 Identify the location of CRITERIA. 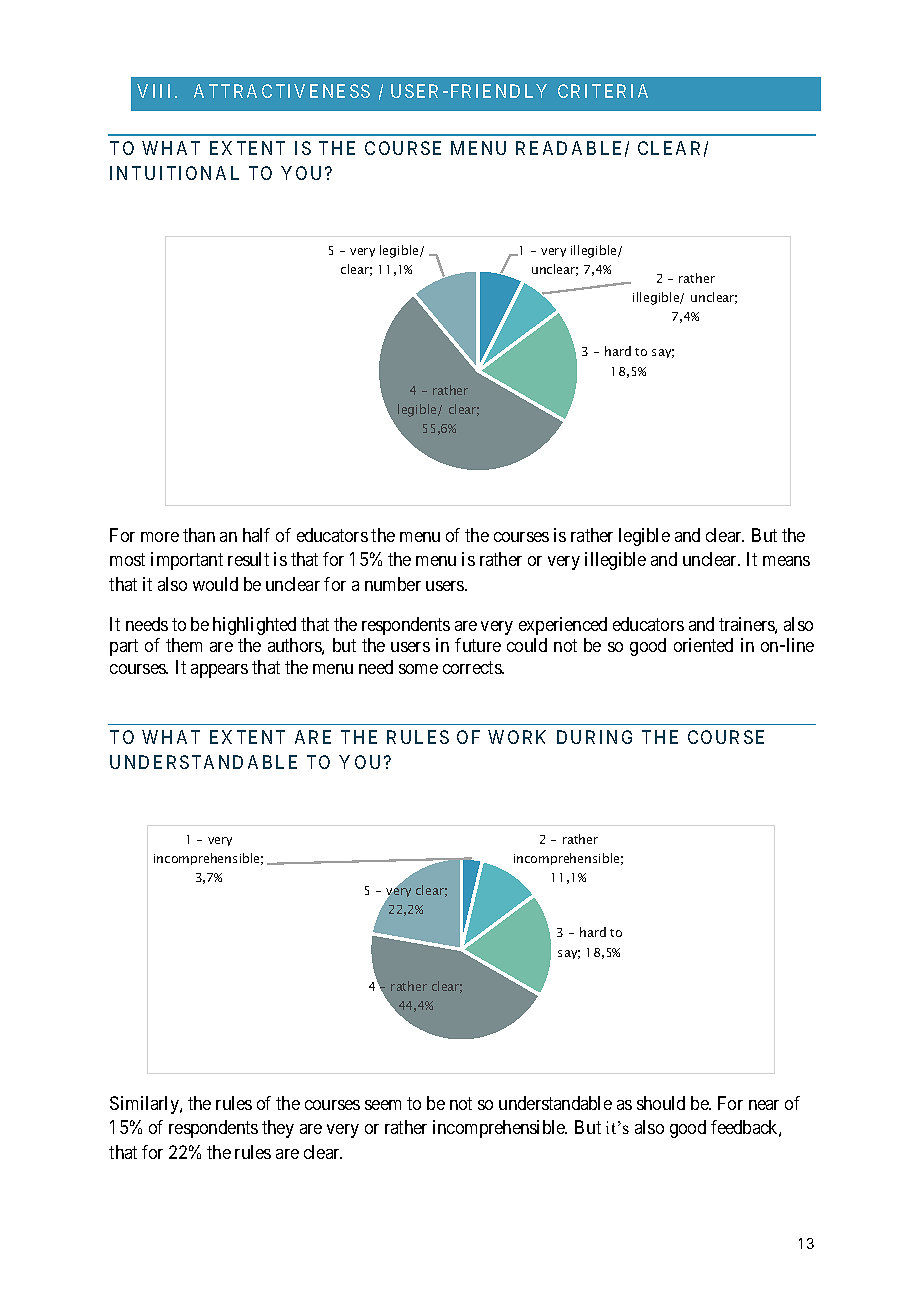
(603, 91).
